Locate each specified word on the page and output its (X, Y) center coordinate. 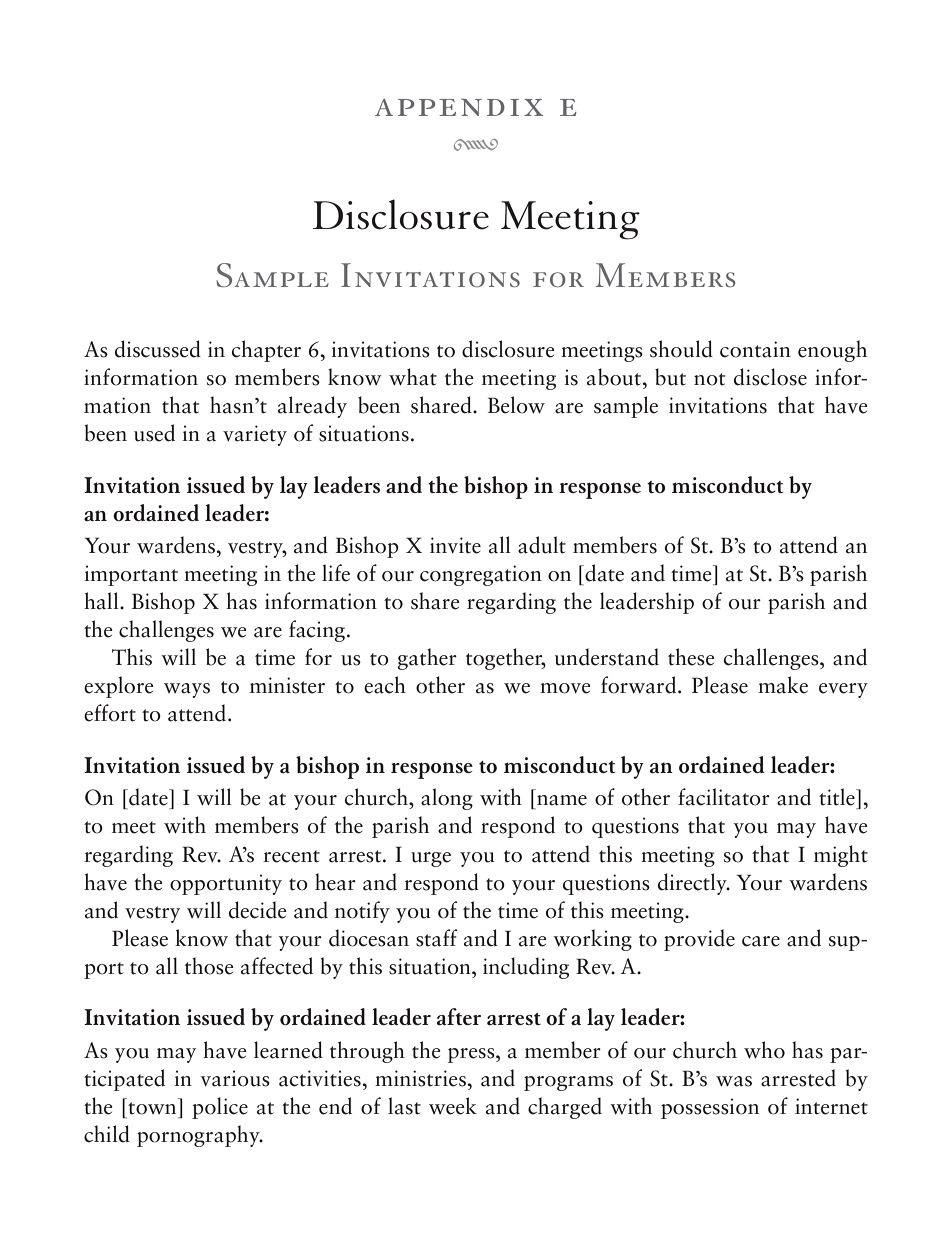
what (413, 377)
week (453, 1106)
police (220, 1108)
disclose (770, 377)
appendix (459, 107)
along (447, 799)
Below (516, 405)
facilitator (724, 797)
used (154, 433)
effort (110, 713)
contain (755, 349)
